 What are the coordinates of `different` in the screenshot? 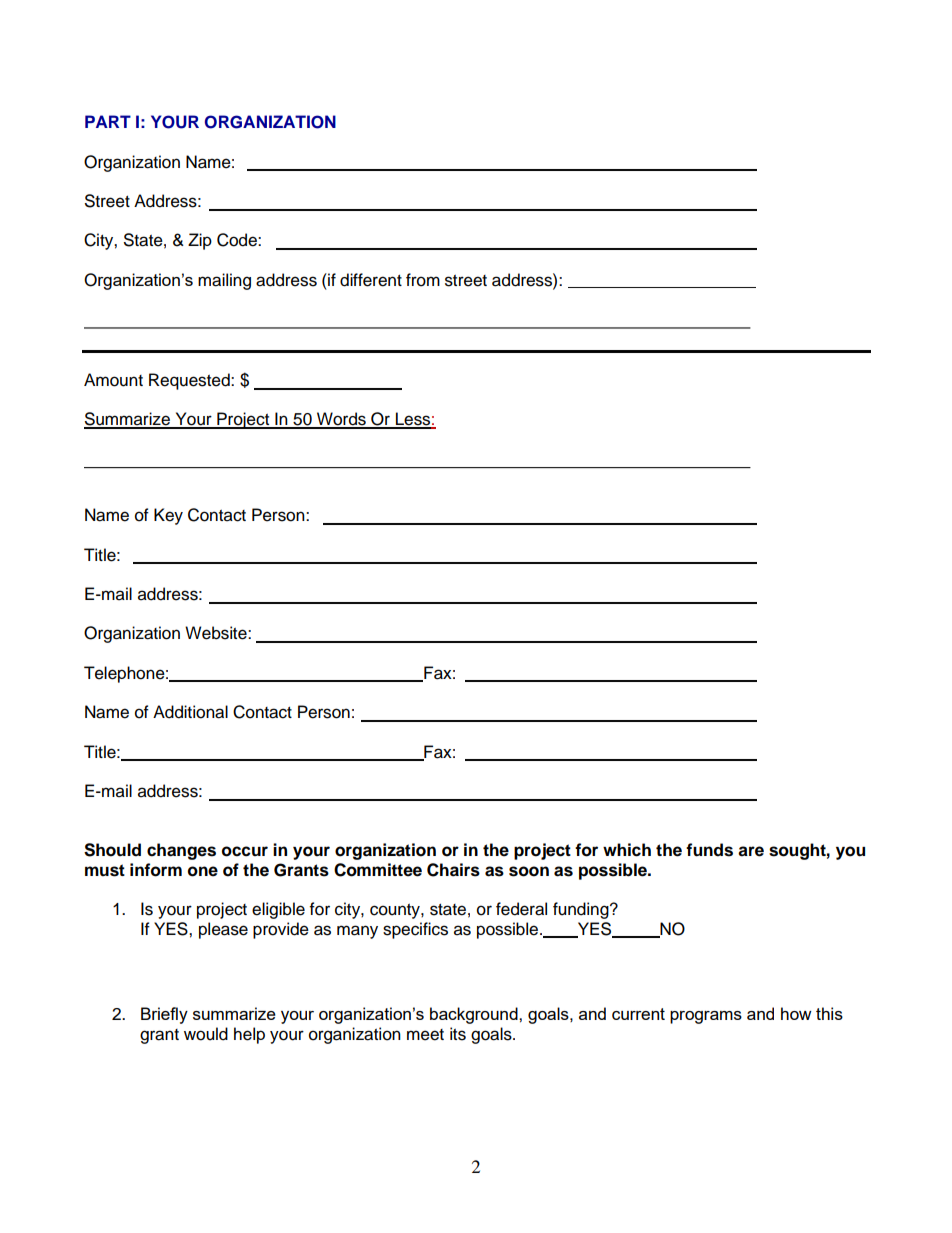 It's located at (371, 280).
